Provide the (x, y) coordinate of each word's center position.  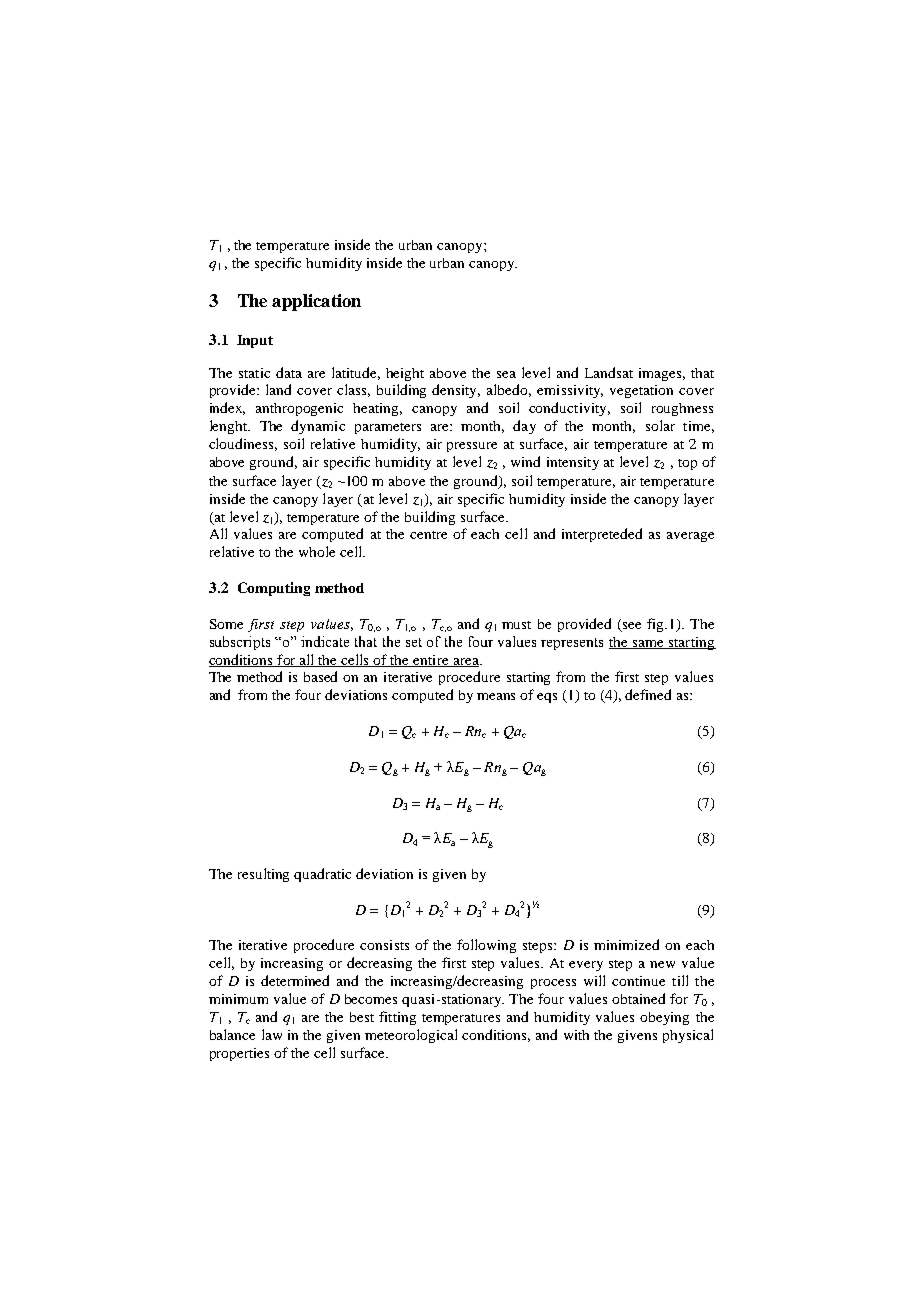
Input (255, 341)
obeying (664, 1018)
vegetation (641, 391)
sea (506, 374)
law (272, 1034)
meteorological (411, 1036)
